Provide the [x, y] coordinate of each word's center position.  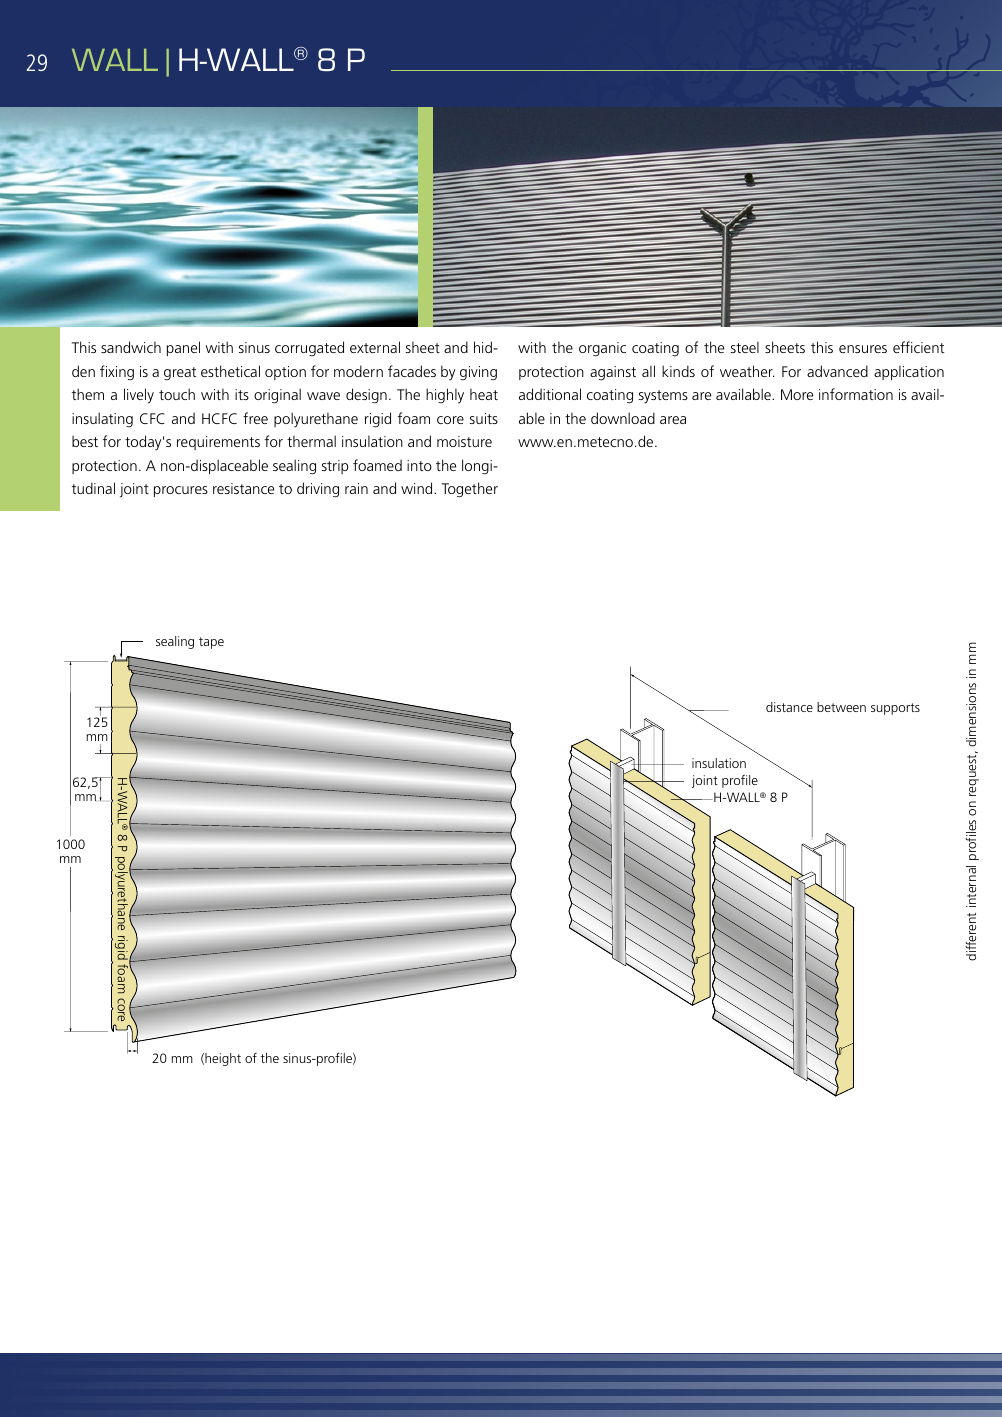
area [673, 420]
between [841, 707]
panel [183, 348]
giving [478, 373]
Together [469, 490]
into [419, 465]
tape [211, 643]
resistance [243, 488]
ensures [863, 349]
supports [895, 709]
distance [789, 707]
